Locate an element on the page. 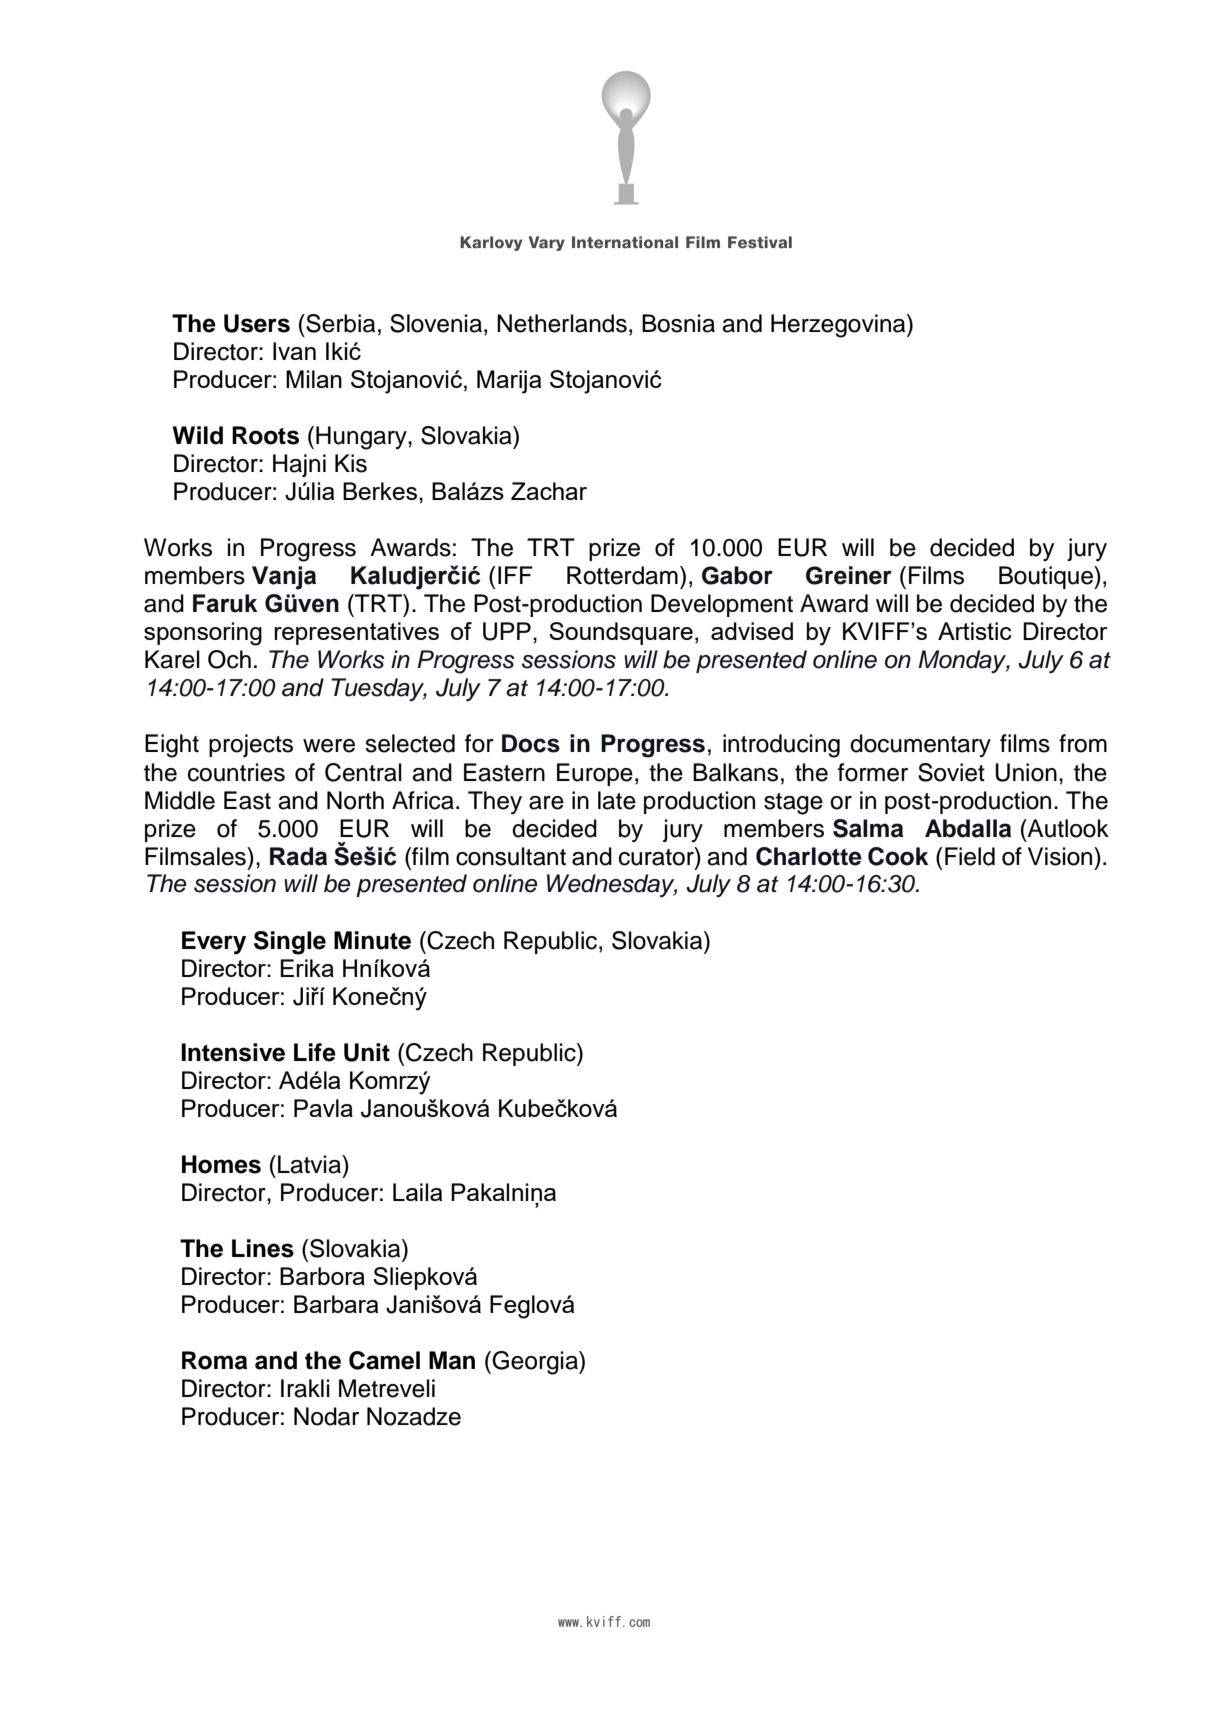 This document has width=1209, height=1710. Ivan is located at coordinates (294, 351).
